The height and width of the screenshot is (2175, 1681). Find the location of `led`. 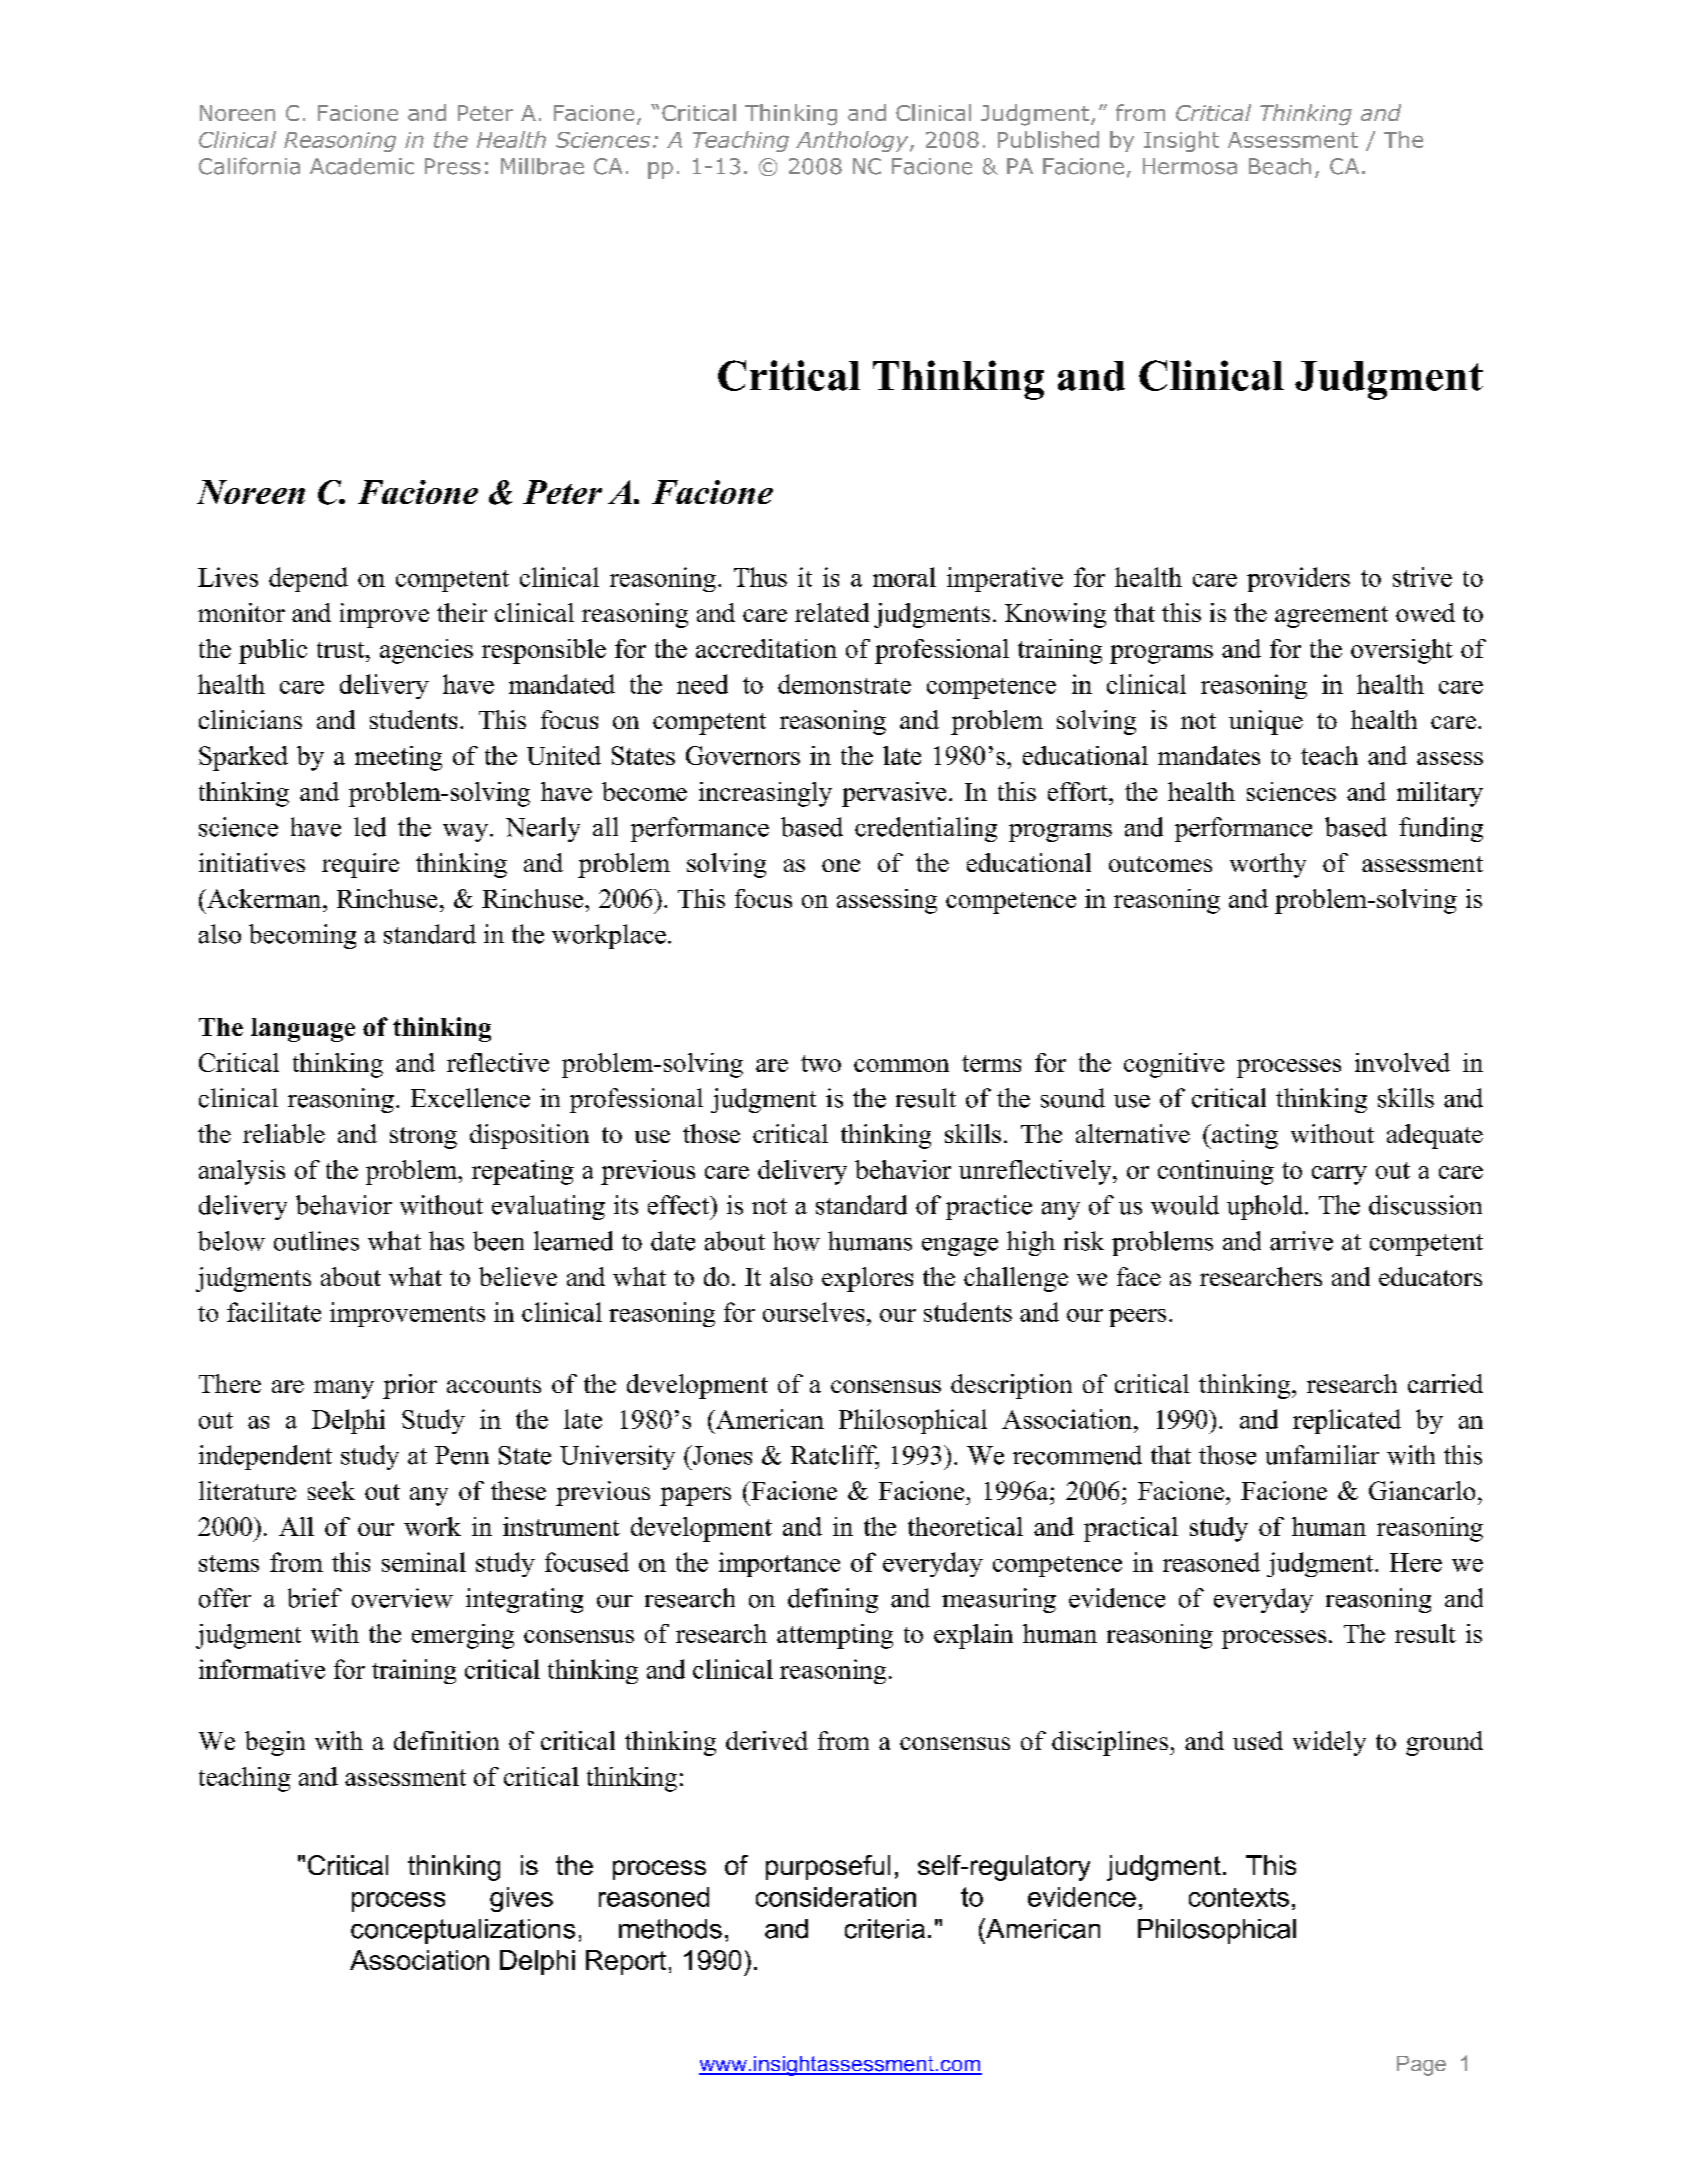

led is located at coordinates (370, 827).
